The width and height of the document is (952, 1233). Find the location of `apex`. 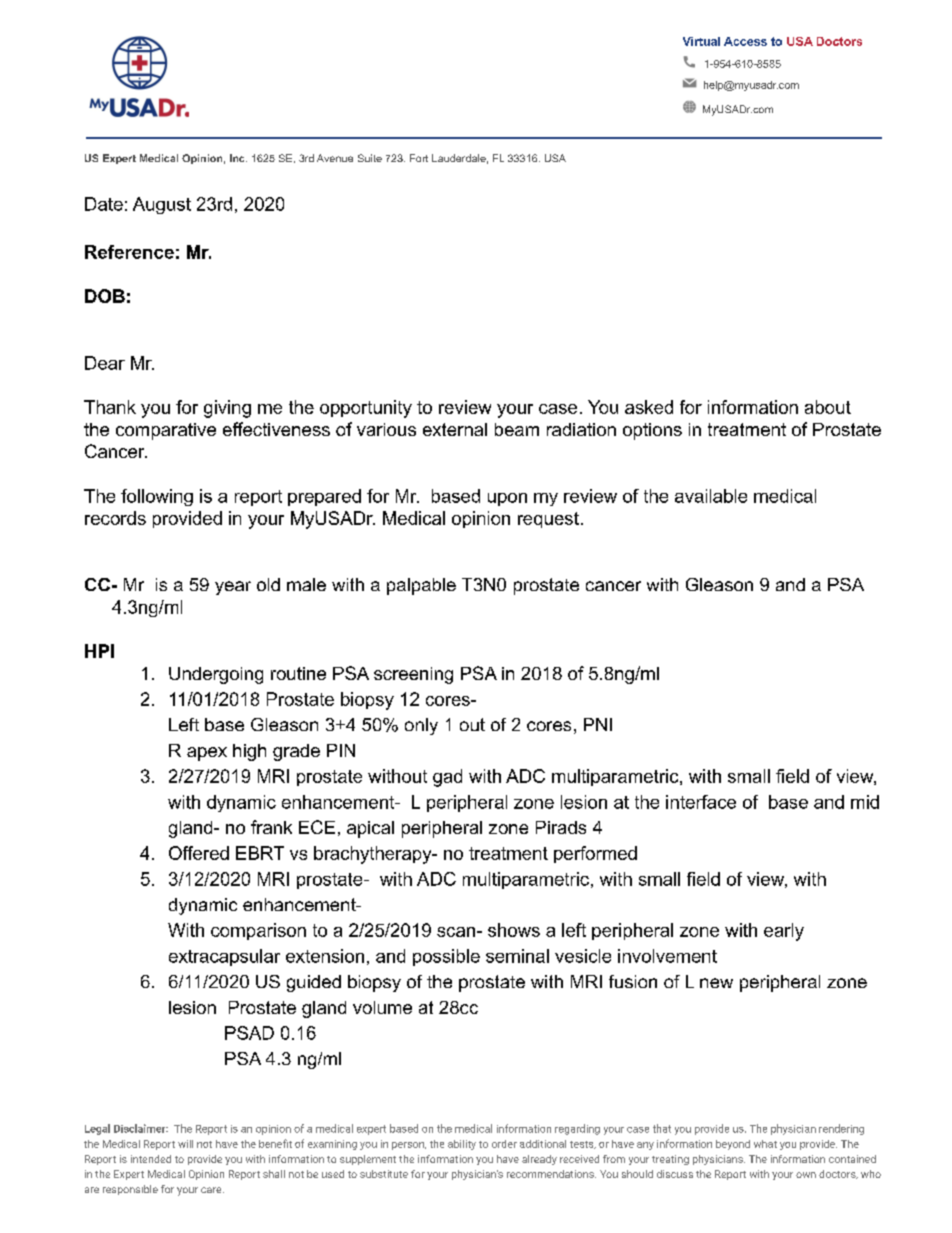

apex is located at coordinates (207, 754).
